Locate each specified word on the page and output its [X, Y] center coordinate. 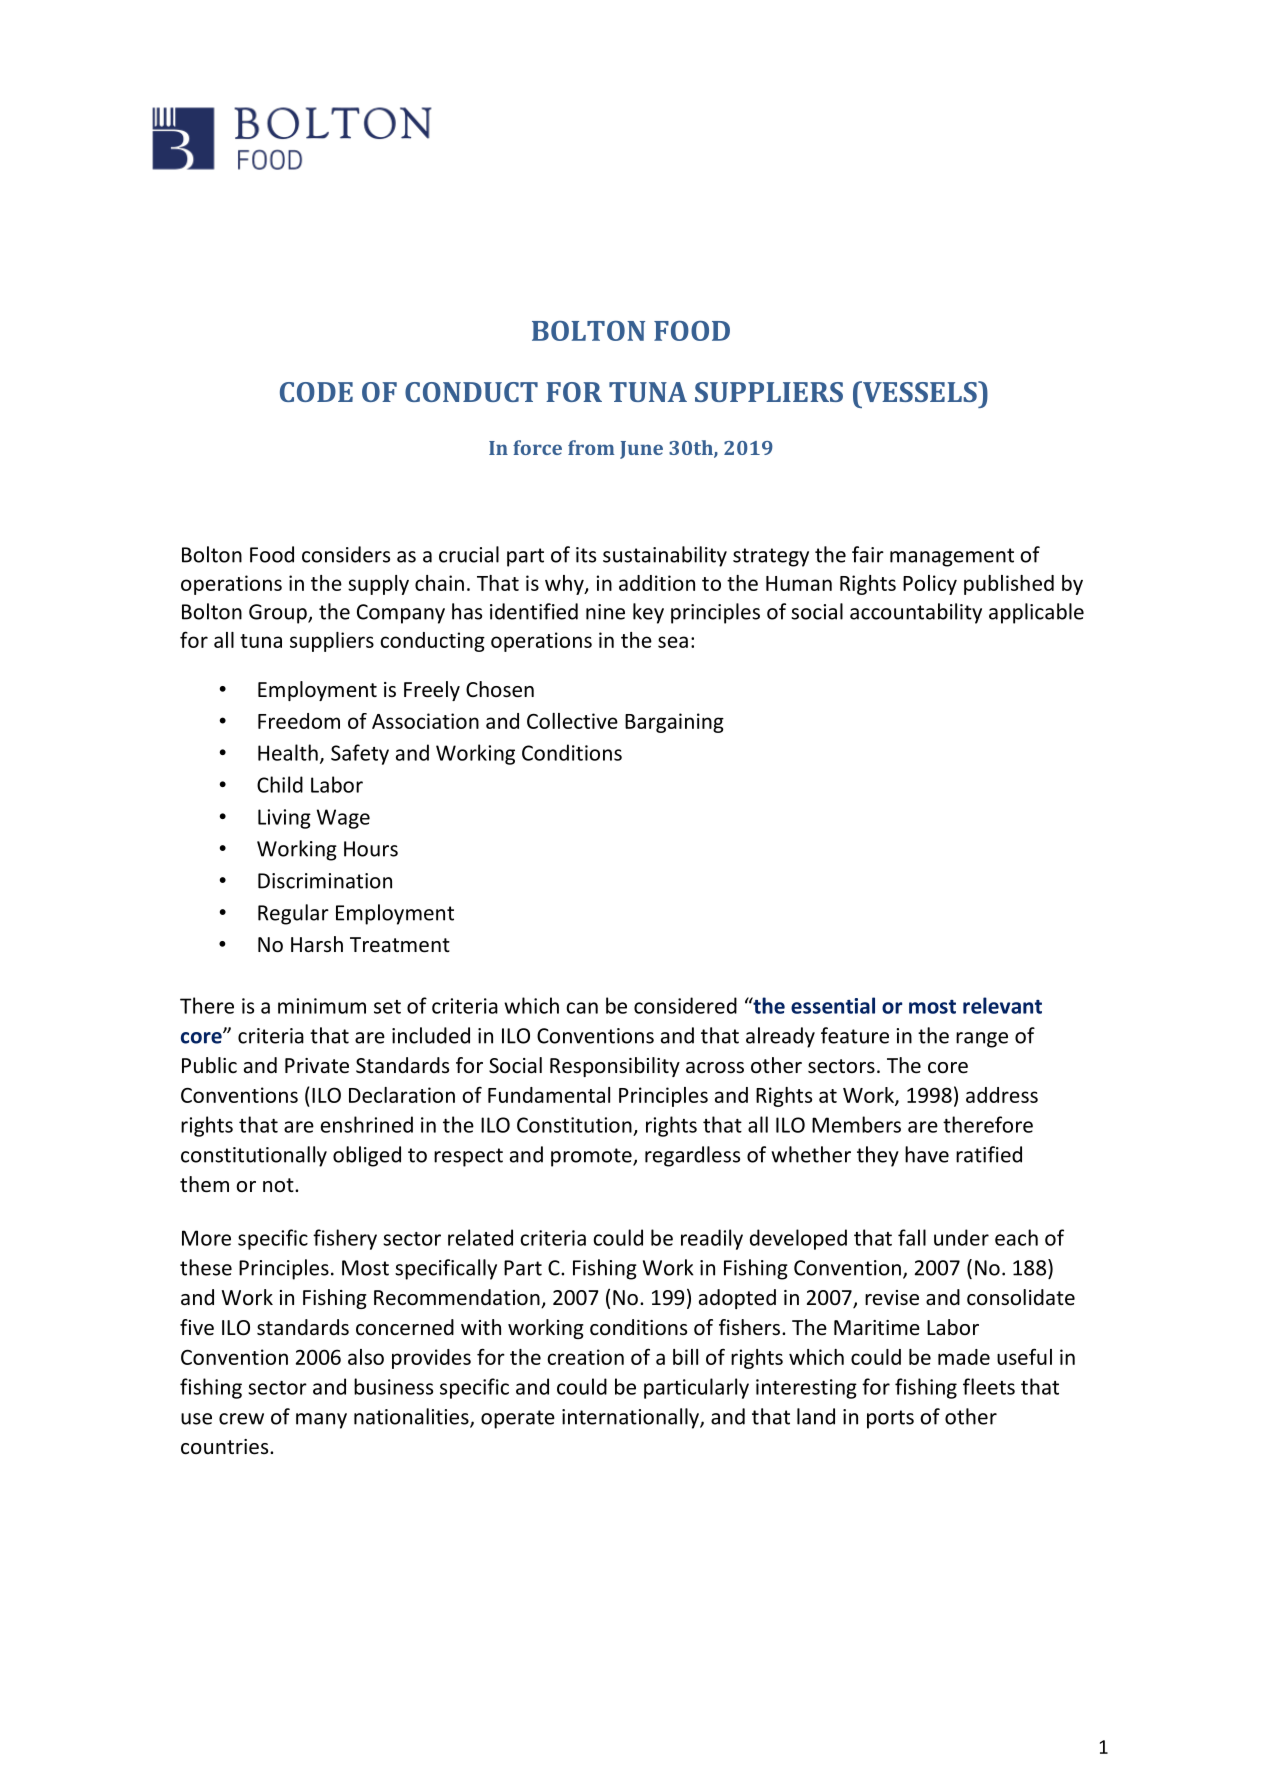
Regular [293, 914]
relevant [1002, 1005]
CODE [316, 392]
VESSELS [920, 391]
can [582, 1008]
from [591, 447]
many [321, 1421]
